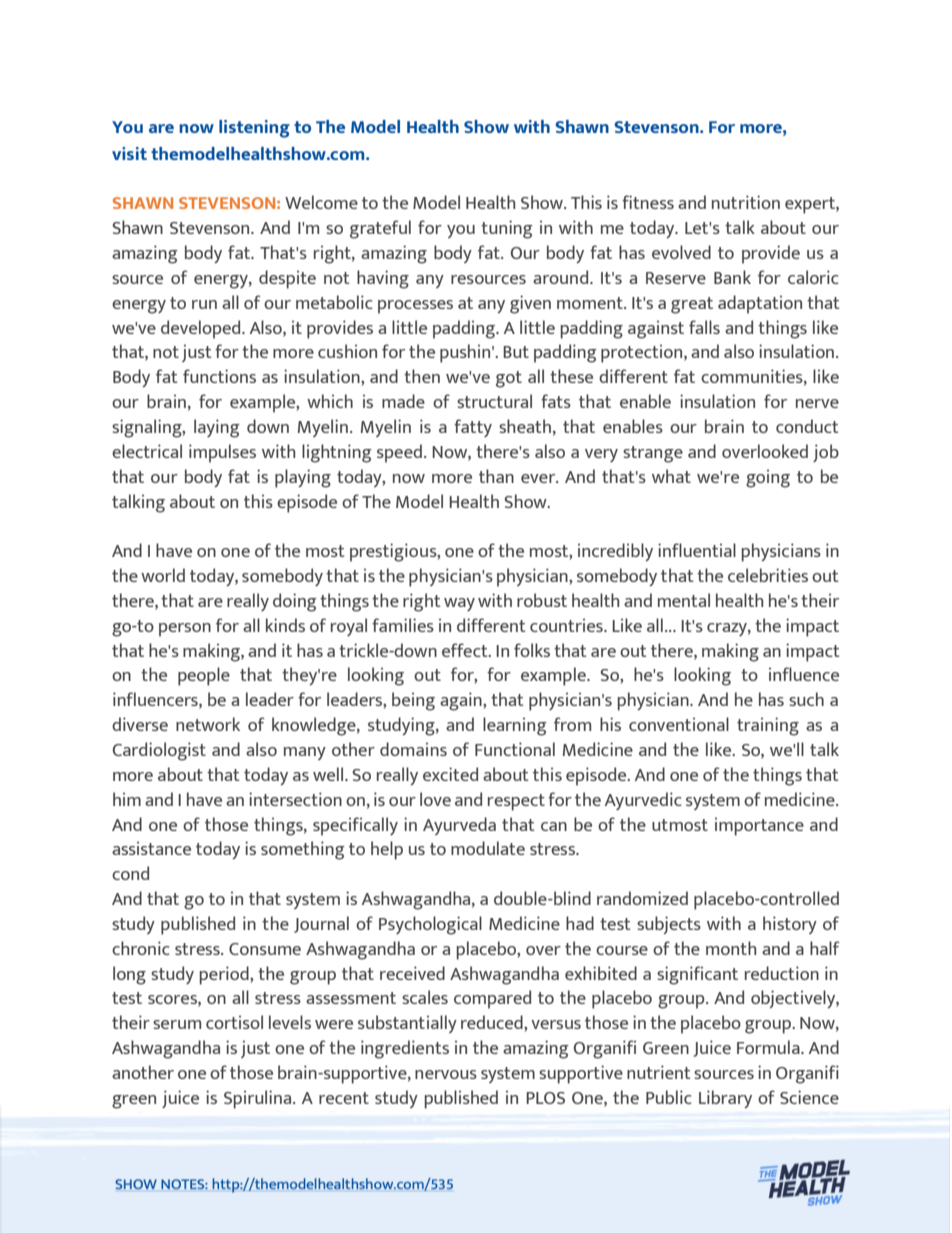 The image size is (952, 1233). Describe the element at coordinates (494, 401) in the screenshot. I see `structural` at that location.
